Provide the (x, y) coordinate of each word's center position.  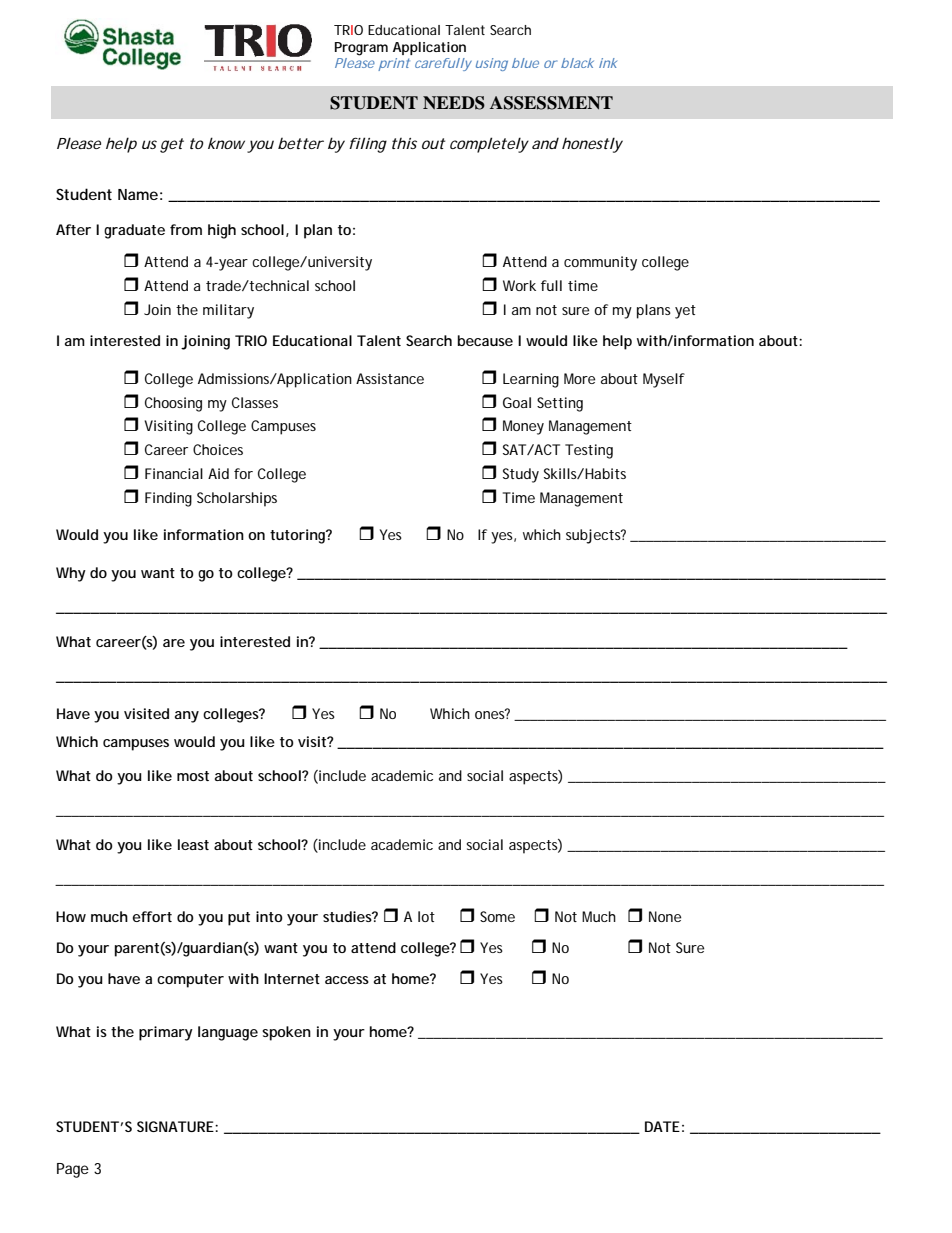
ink (608, 63)
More (579, 378)
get (172, 145)
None (665, 916)
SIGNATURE (176, 1126)
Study (521, 475)
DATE (662, 1126)
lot (426, 916)
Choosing (173, 404)
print (394, 64)
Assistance (390, 378)
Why (71, 574)
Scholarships (237, 499)
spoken (286, 1033)
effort (152, 916)
